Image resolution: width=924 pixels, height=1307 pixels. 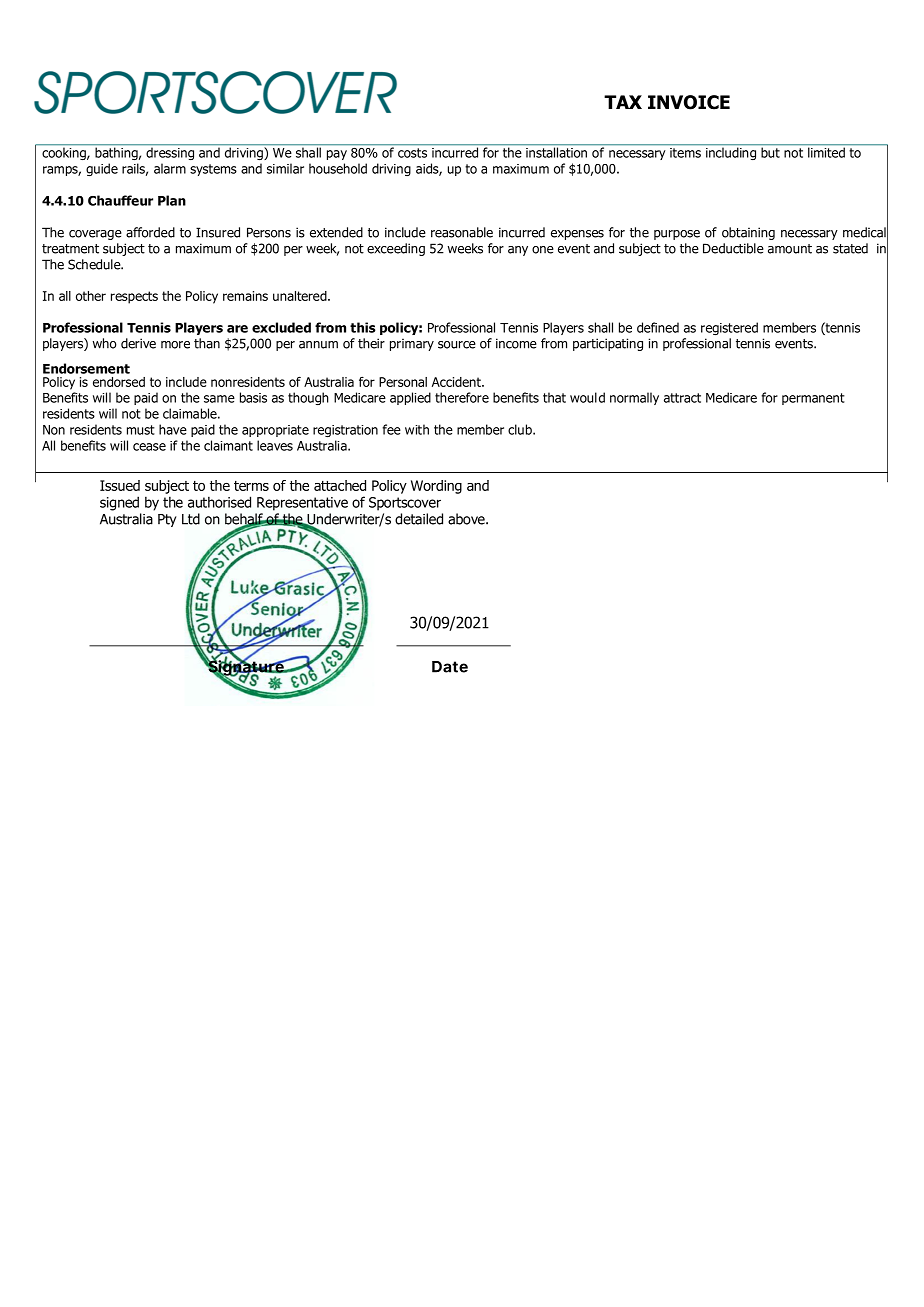 What do you see at coordinates (363, 327) in the screenshot?
I see `this` at bounding box center [363, 327].
